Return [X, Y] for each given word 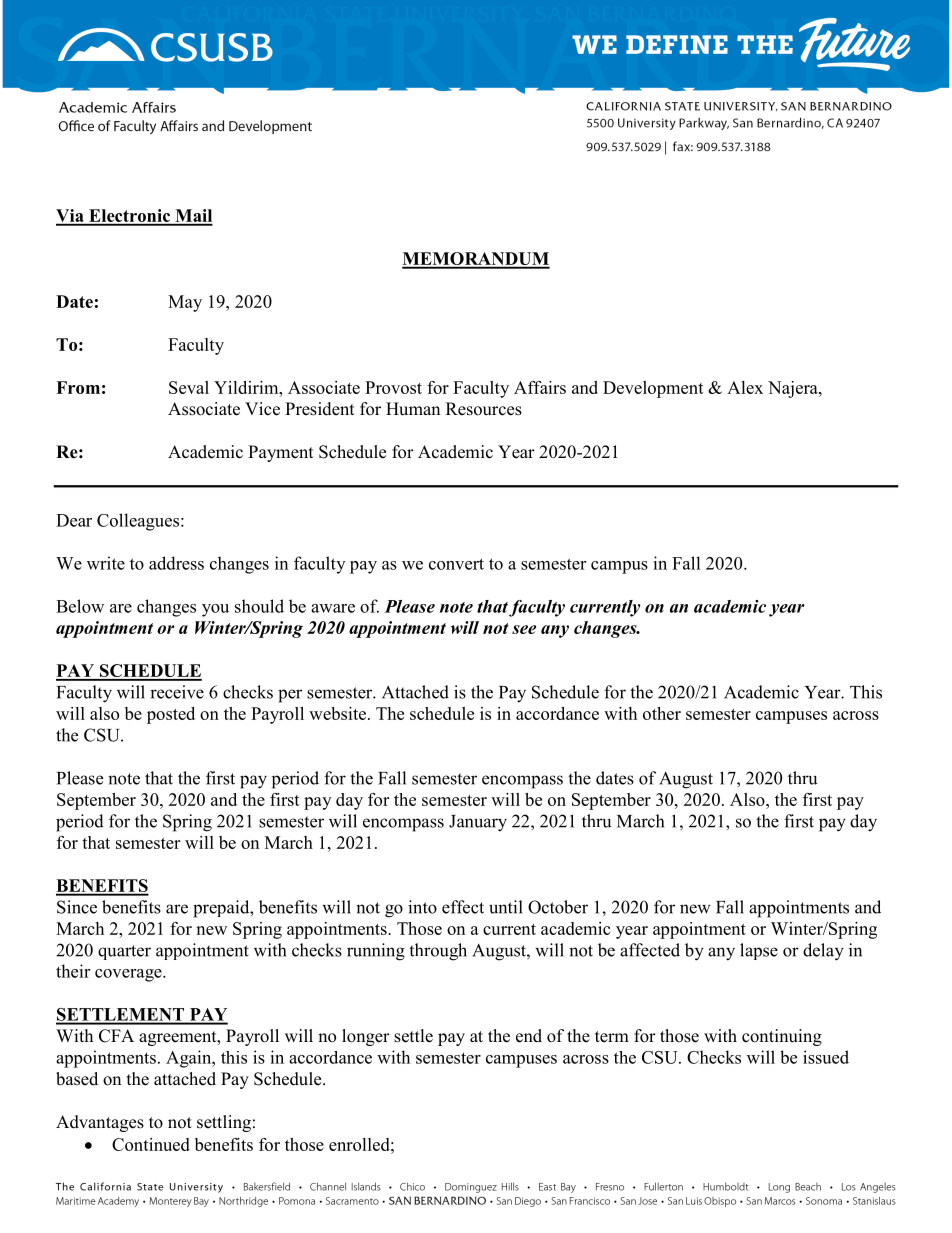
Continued [151, 1144]
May [185, 303]
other [662, 713]
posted [171, 715]
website [337, 713]
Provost [393, 387]
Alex [745, 387]
